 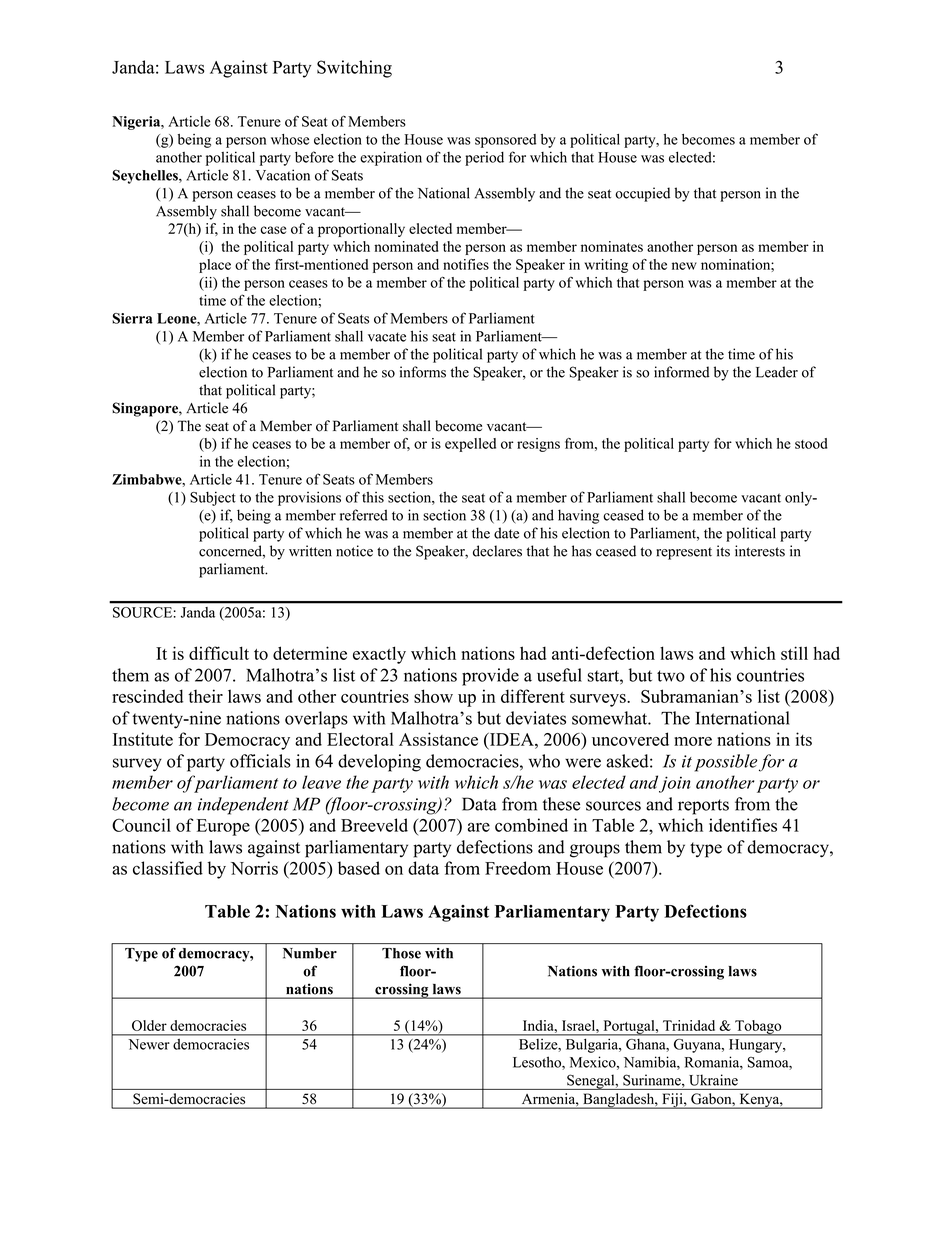 I want to click on Newer, so click(x=149, y=1044).
